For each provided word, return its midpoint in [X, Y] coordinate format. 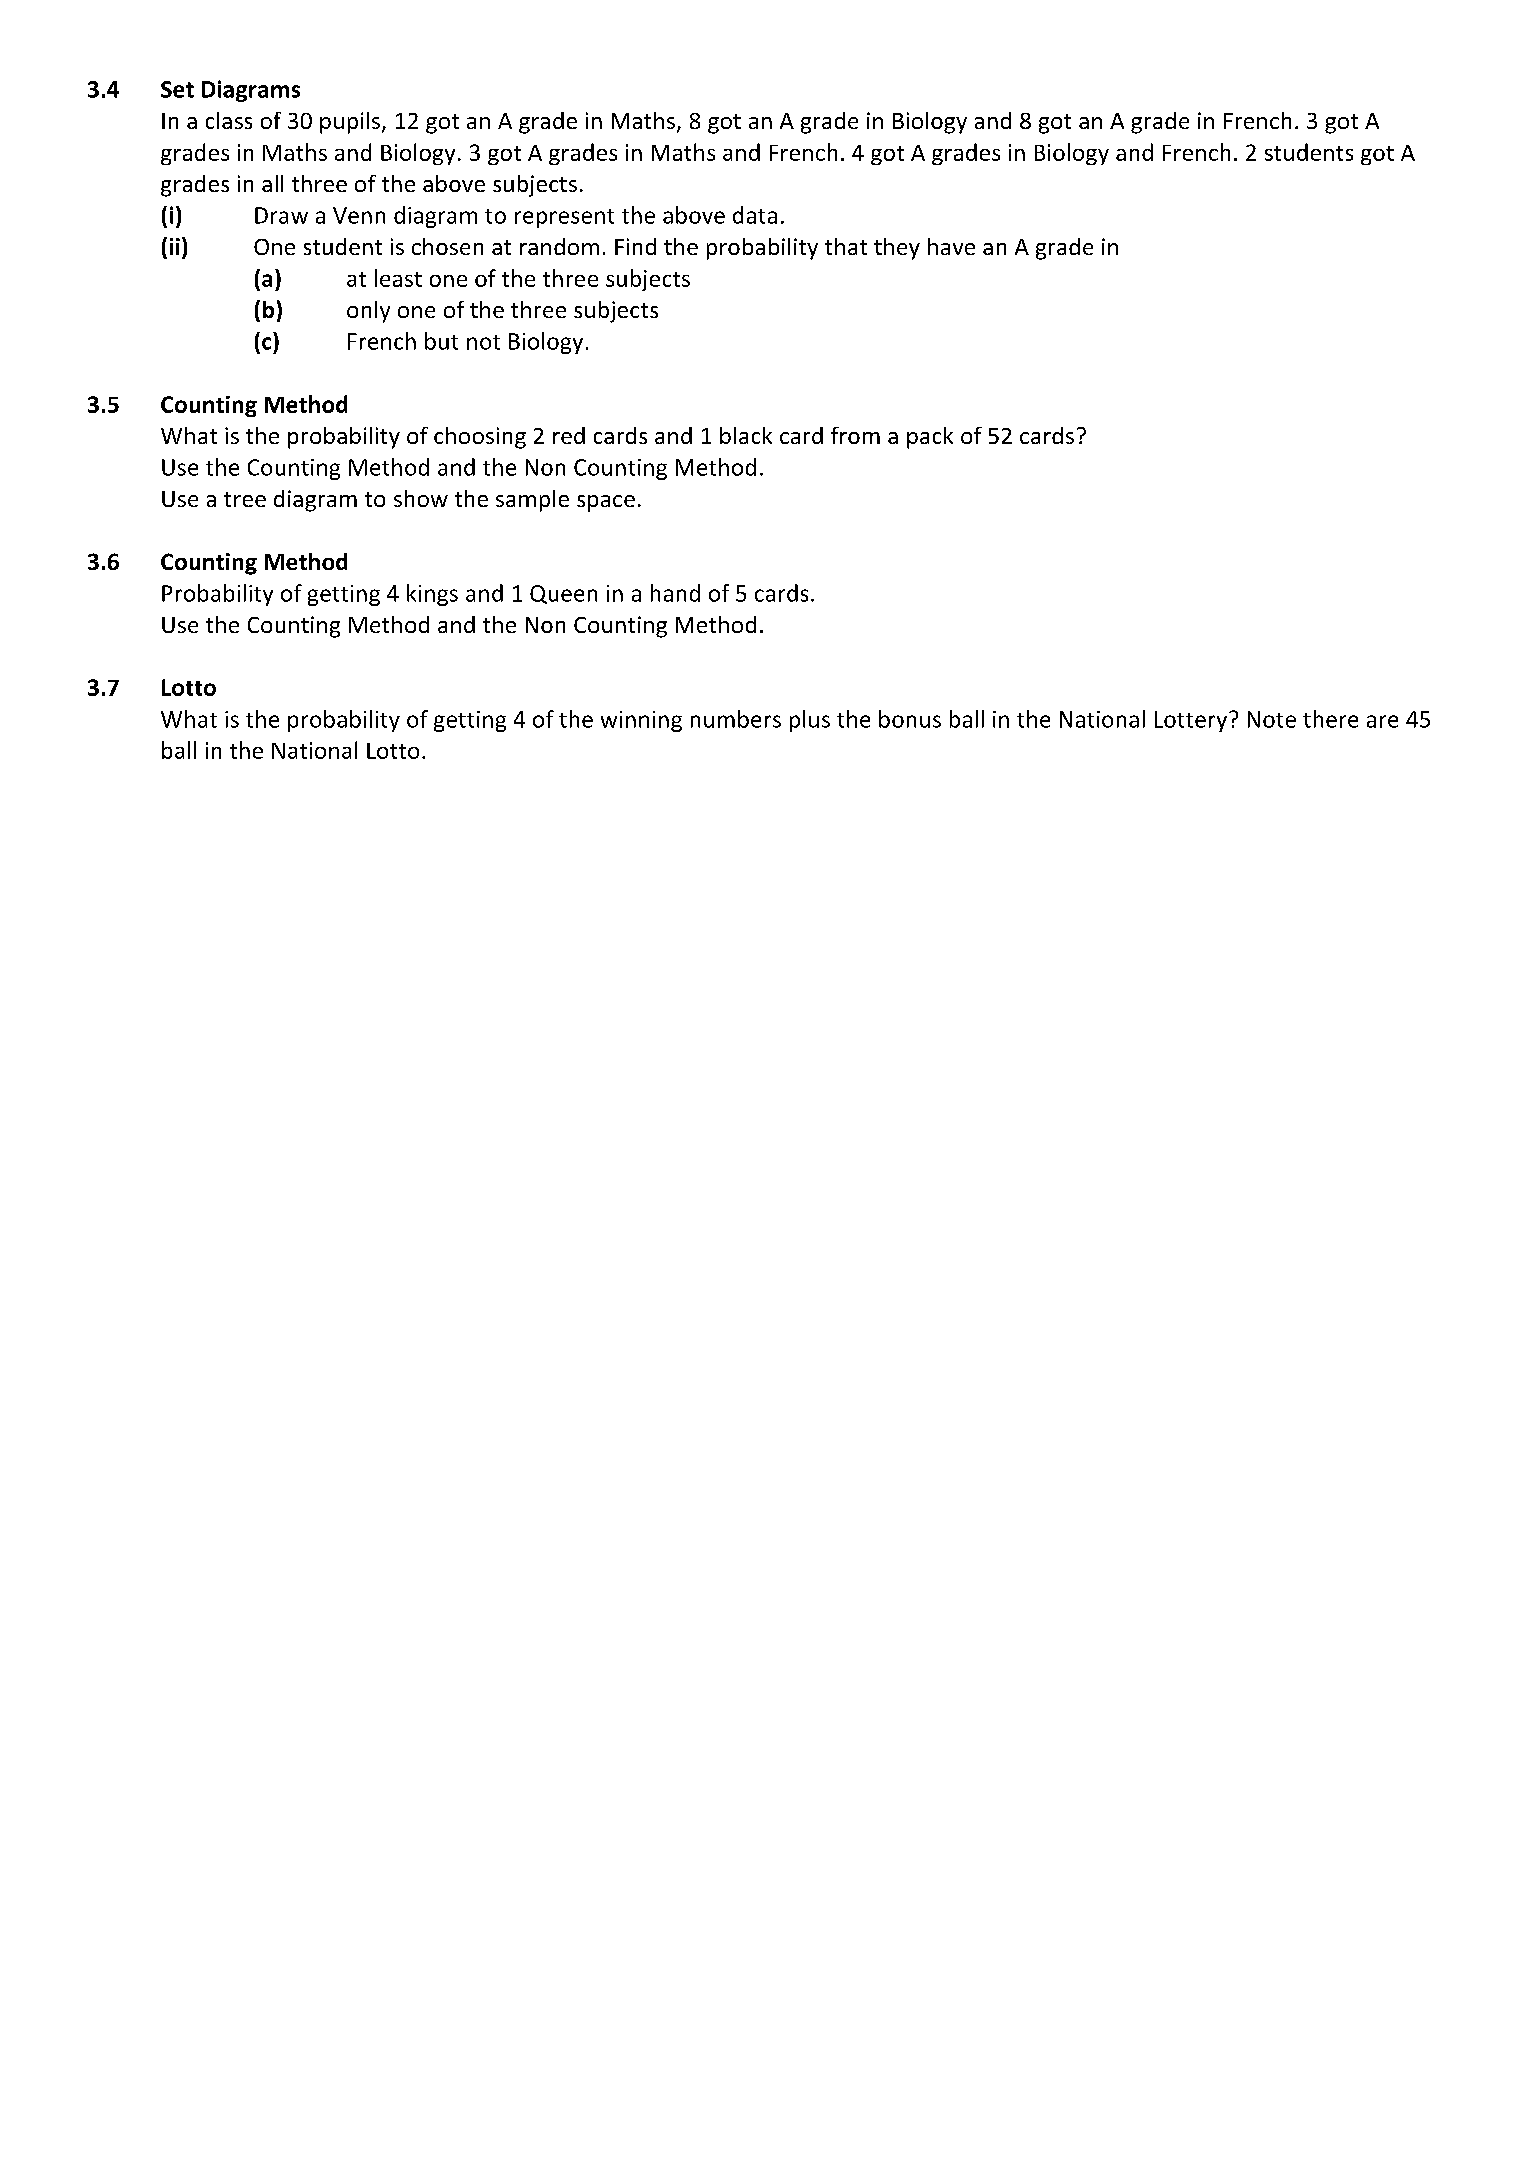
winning [641, 721]
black [746, 435]
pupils [351, 123]
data [755, 215]
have [951, 246]
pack [930, 438]
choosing [480, 438]
